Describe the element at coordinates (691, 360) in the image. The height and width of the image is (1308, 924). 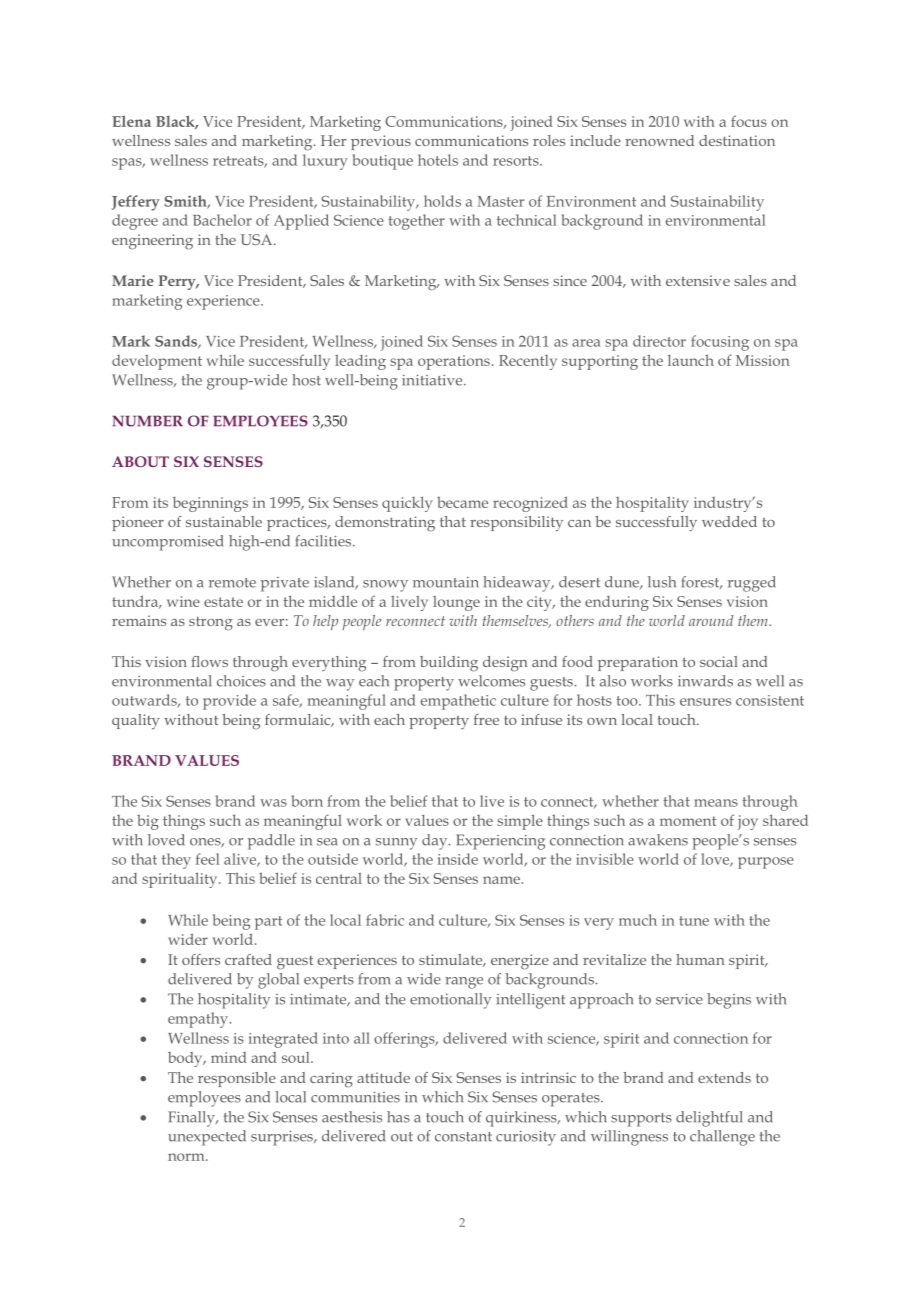
I see `launch` at that location.
